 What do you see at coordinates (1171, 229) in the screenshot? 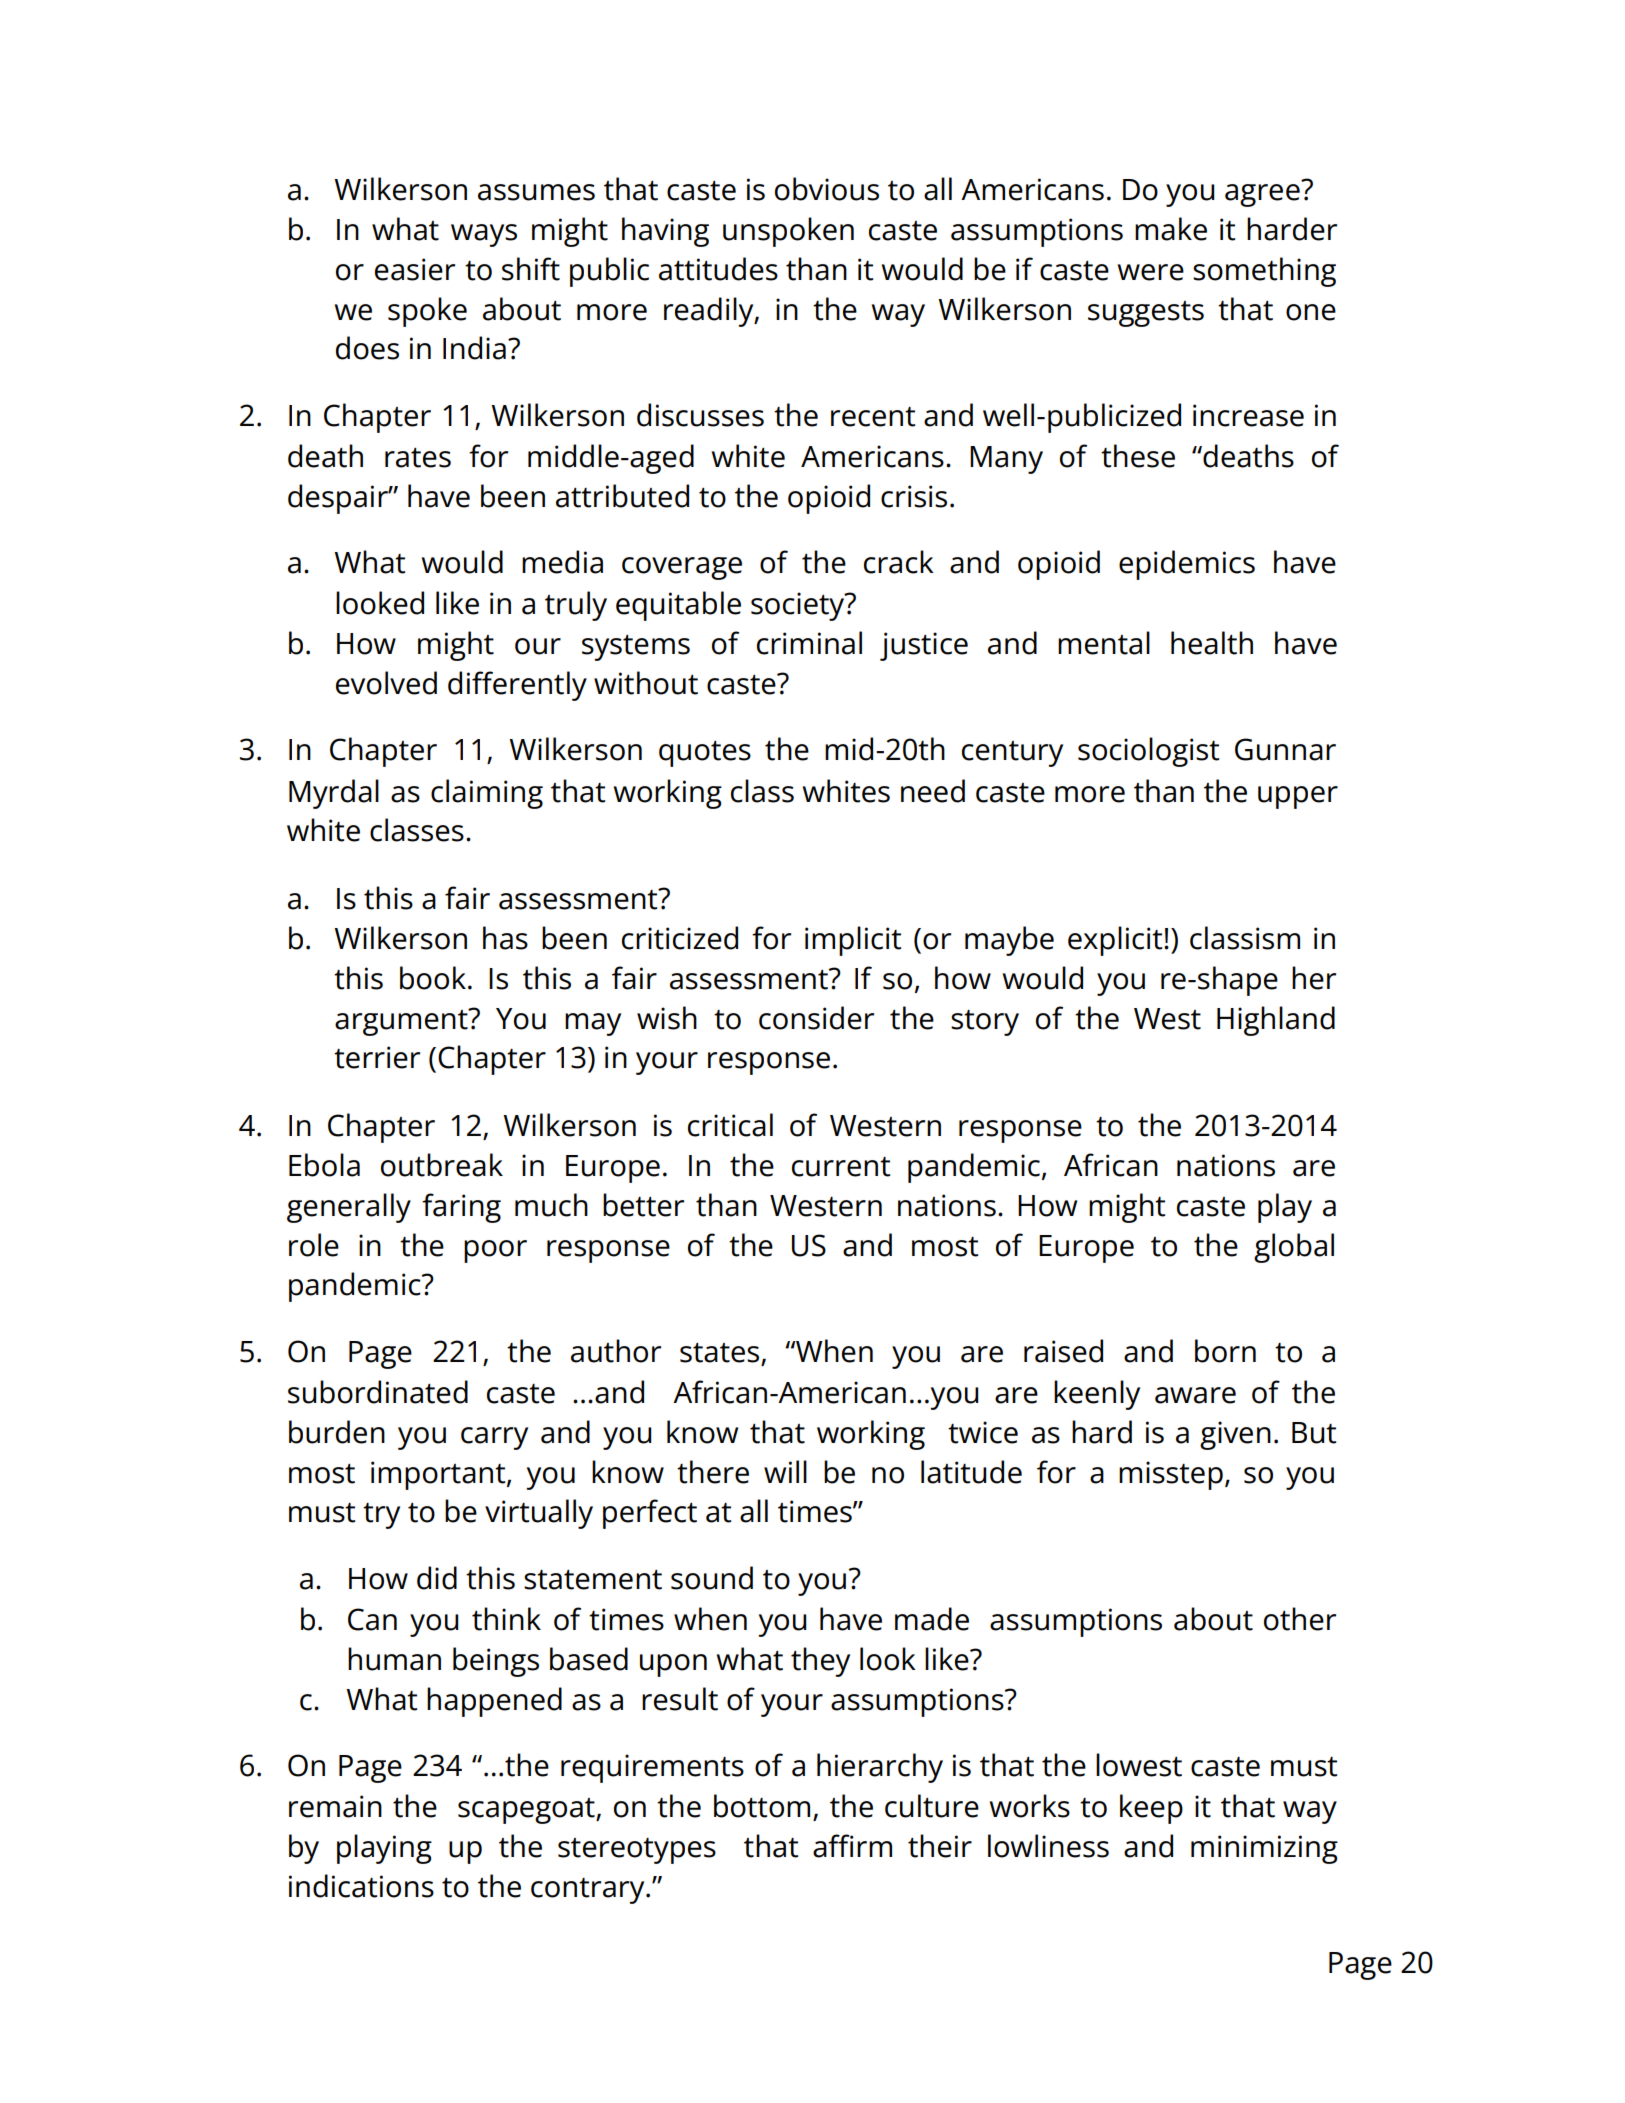
I see `make` at bounding box center [1171, 229].
